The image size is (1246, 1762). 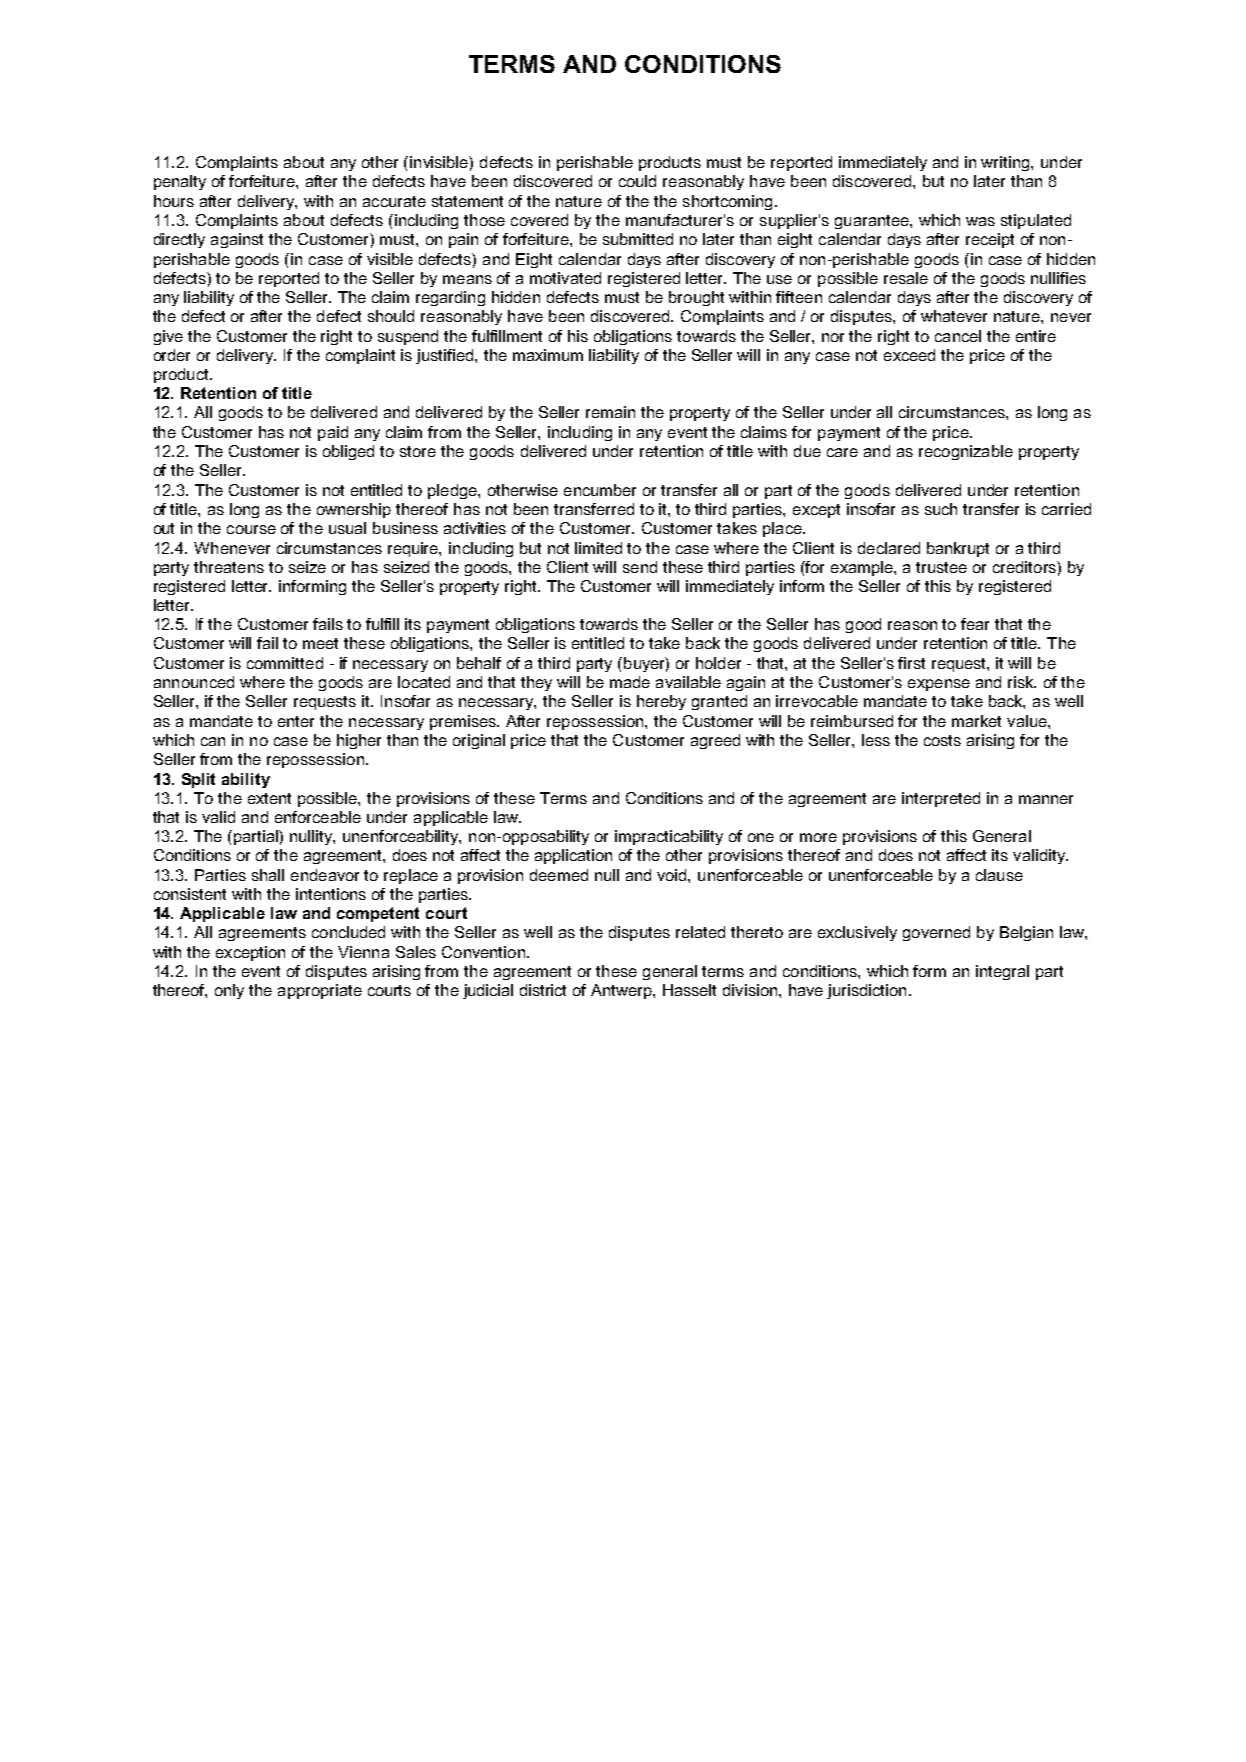 What do you see at coordinates (1006, 163) in the image?
I see `writing` at bounding box center [1006, 163].
